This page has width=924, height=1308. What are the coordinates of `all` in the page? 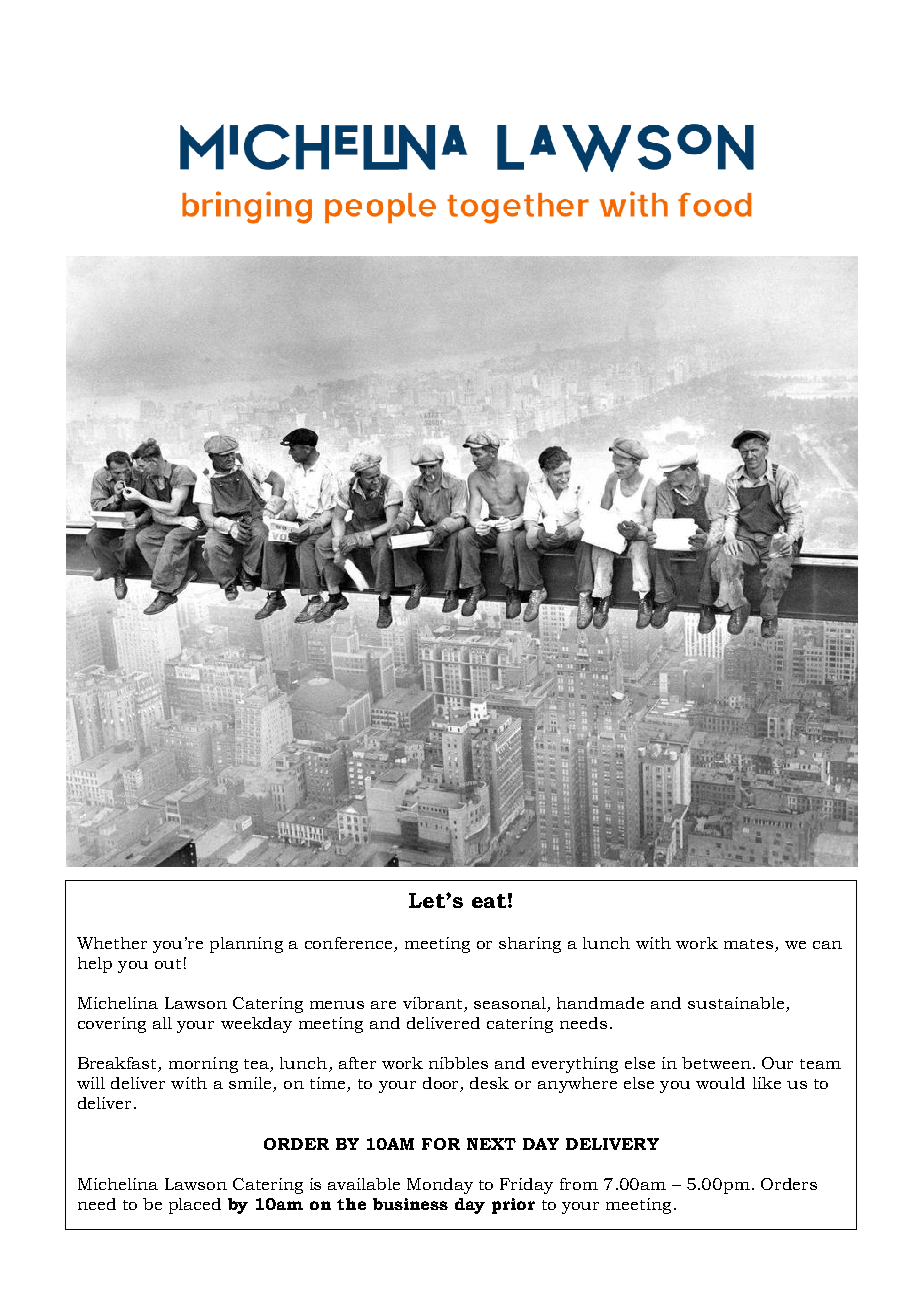 It's located at (162, 1023).
